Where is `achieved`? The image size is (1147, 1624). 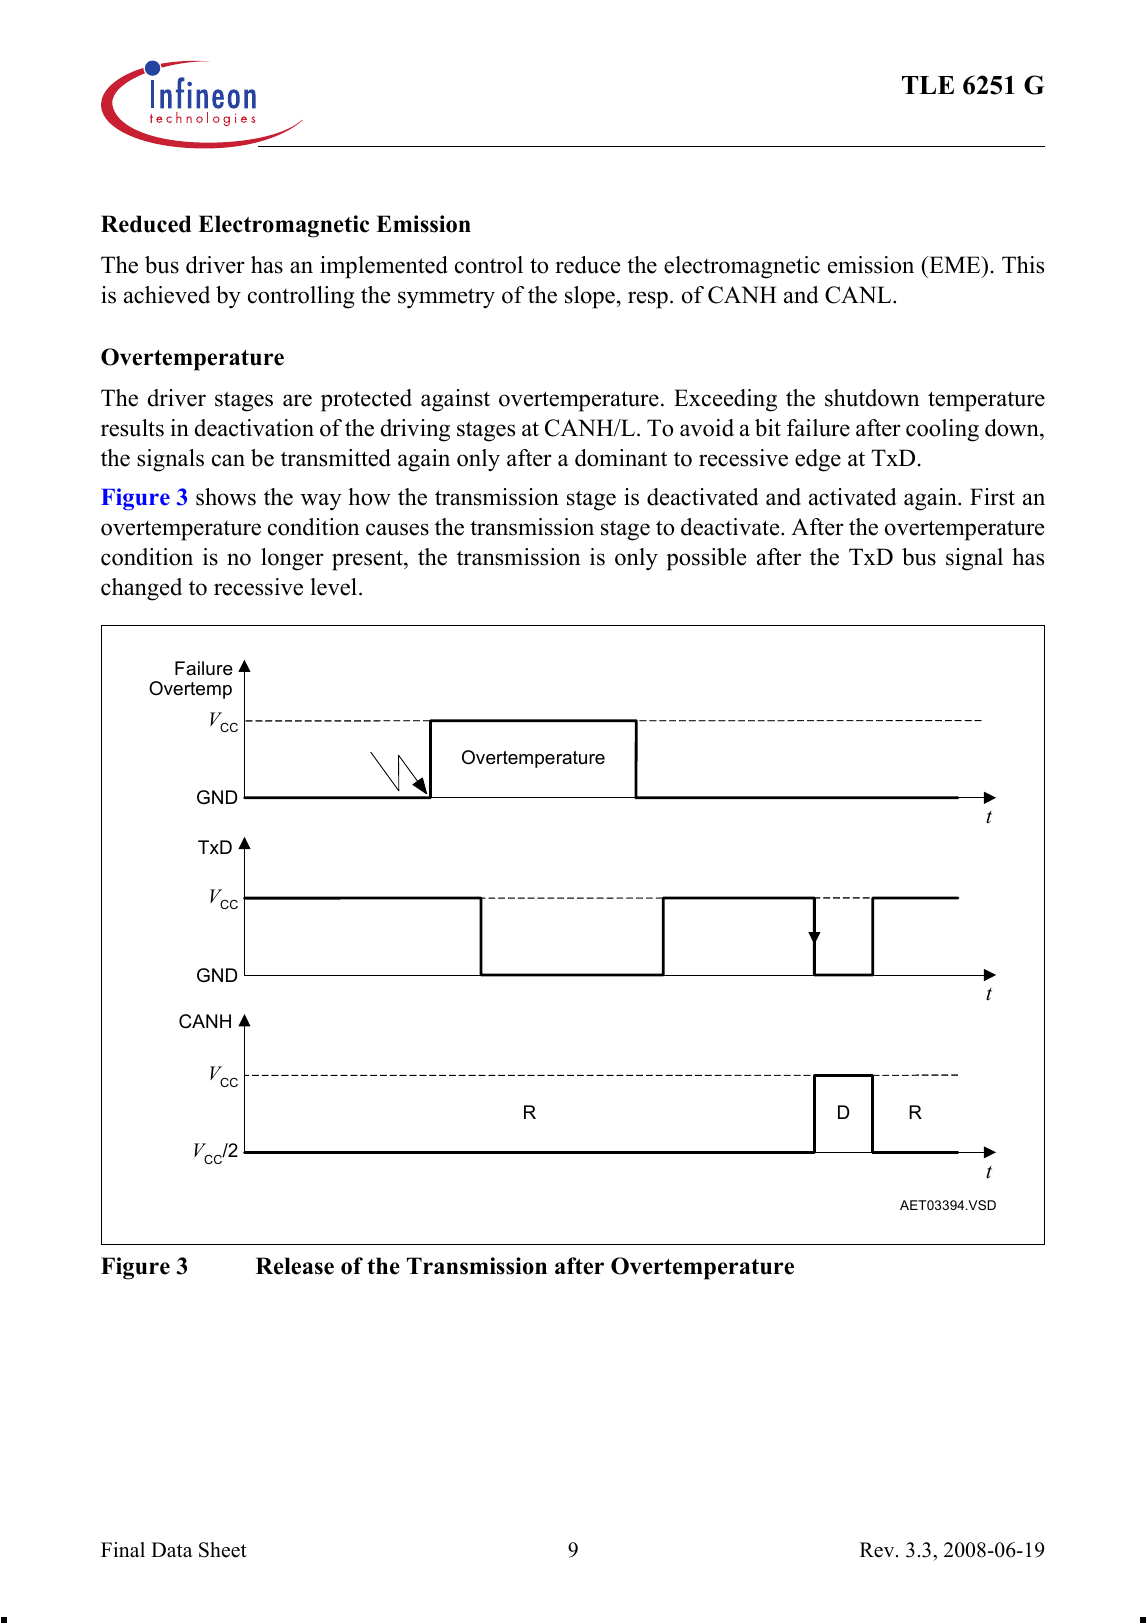
achieved is located at coordinates (167, 295).
